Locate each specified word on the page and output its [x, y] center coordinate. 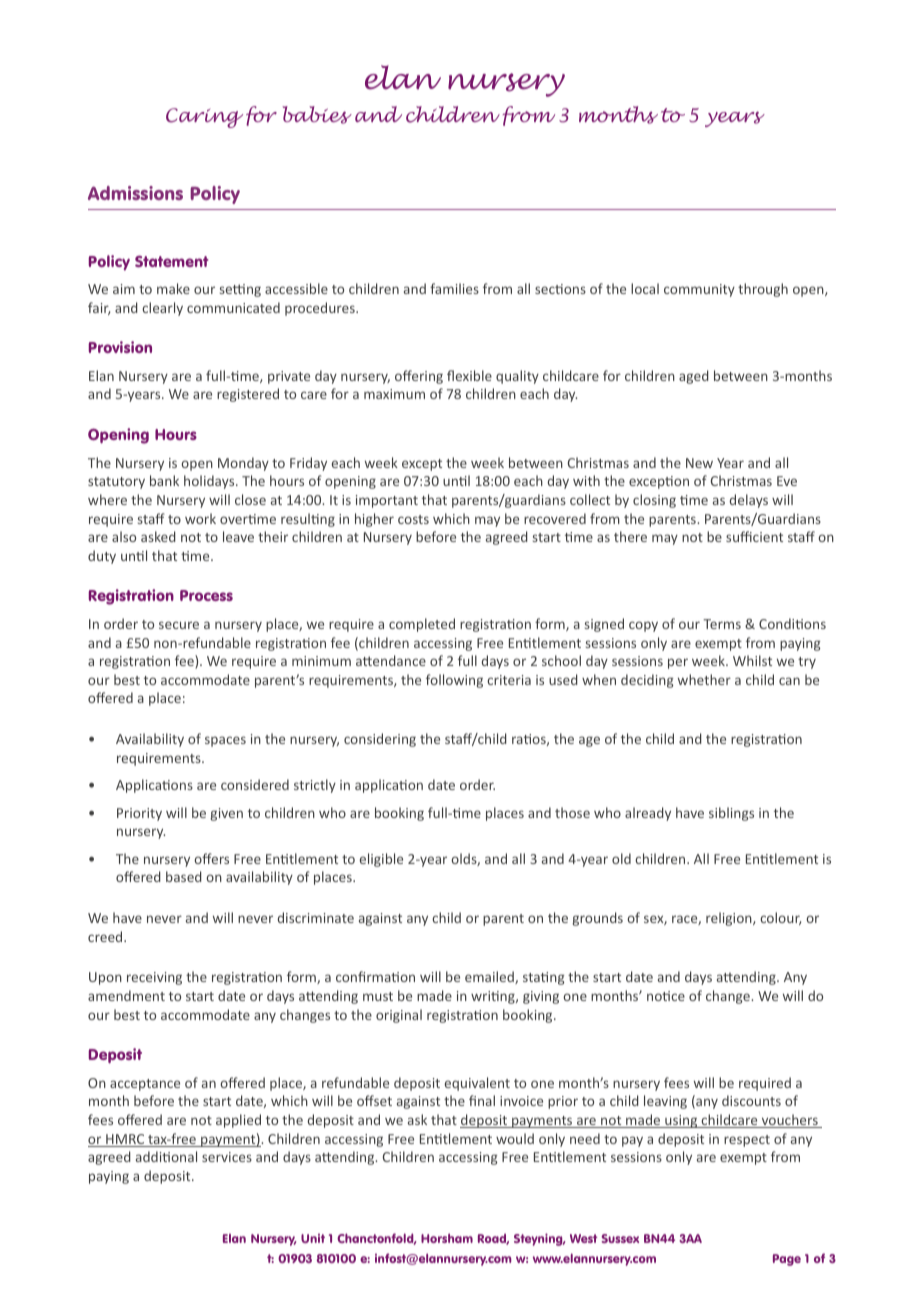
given [226, 814]
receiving [154, 978]
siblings [731, 814]
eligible [381, 860]
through [763, 290]
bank [164, 480]
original [399, 1016]
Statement [172, 261]
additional [166, 1156]
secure [179, 625]
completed [422, 625]
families [454, 288]
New [699, 463]
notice [666, 996]
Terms [722, 624]
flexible [469, 375]
